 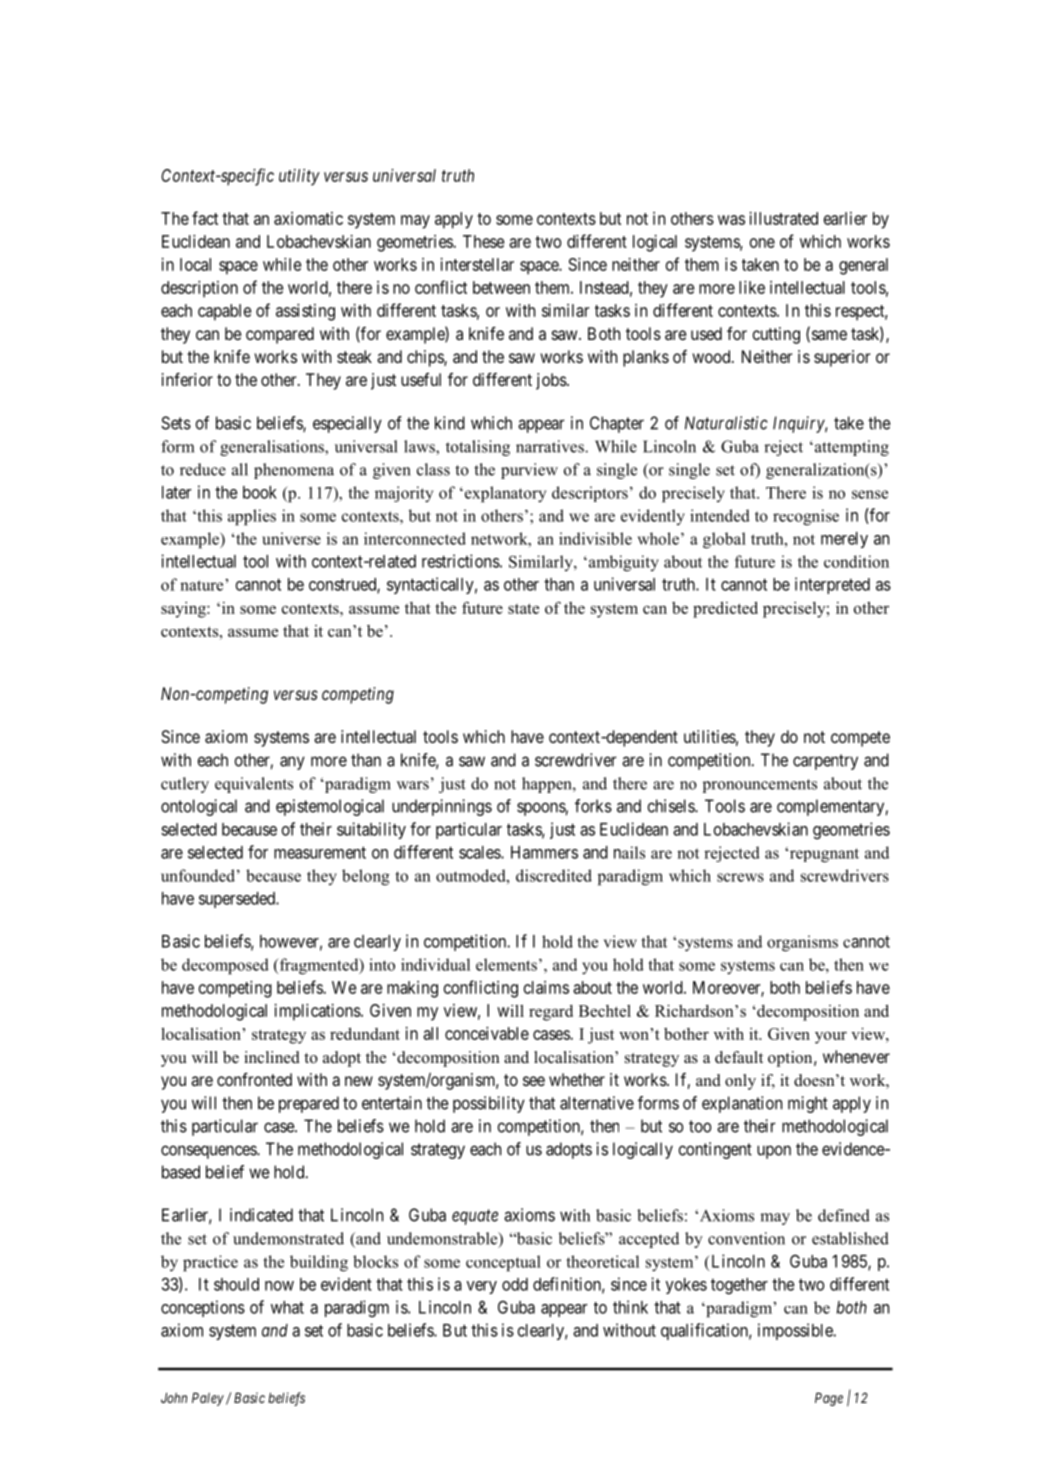 I want to click on fact, so click(x=205, y=218).
